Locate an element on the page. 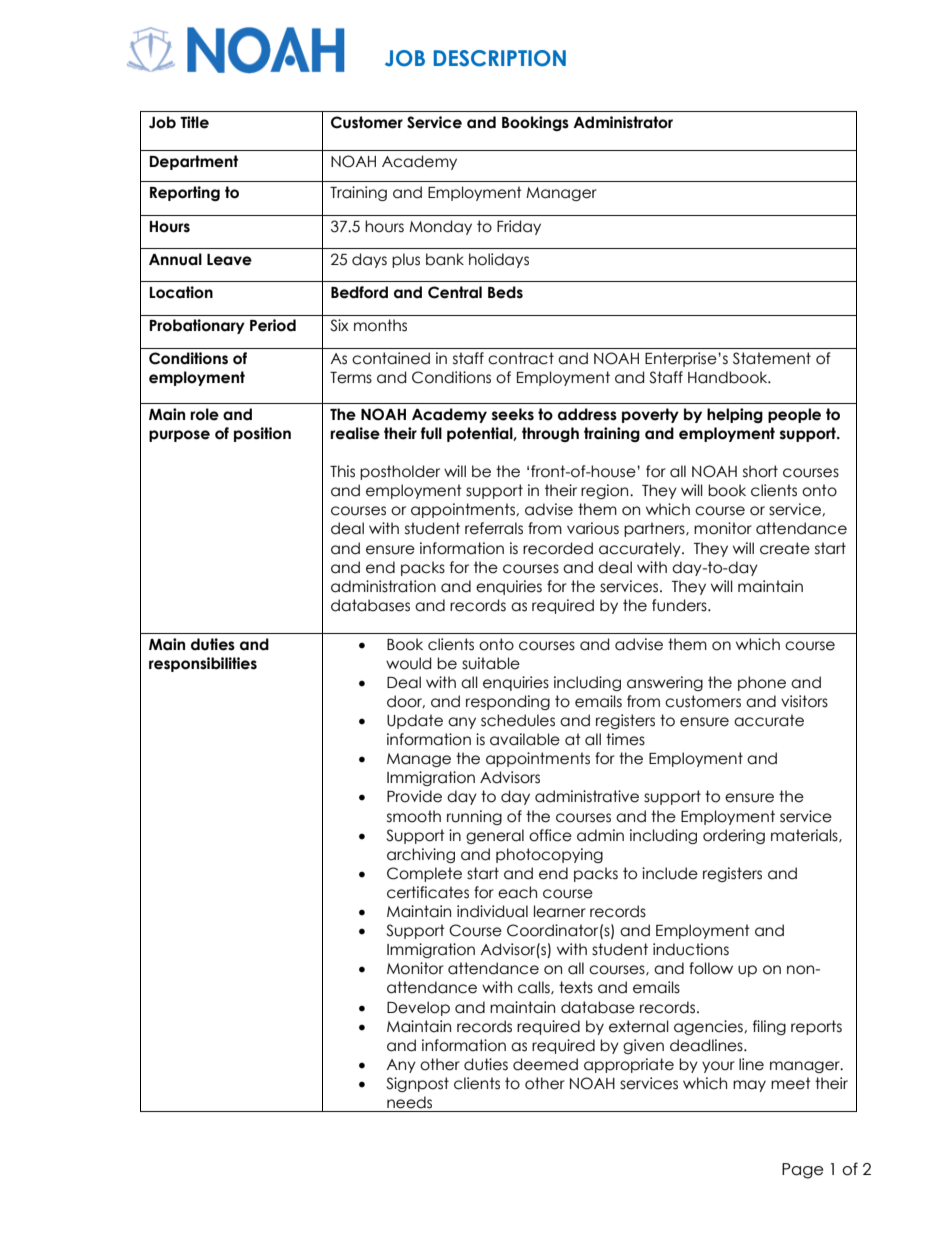 This image has height=1233, width=952. deemed is located at coordinates (545, 1064).
